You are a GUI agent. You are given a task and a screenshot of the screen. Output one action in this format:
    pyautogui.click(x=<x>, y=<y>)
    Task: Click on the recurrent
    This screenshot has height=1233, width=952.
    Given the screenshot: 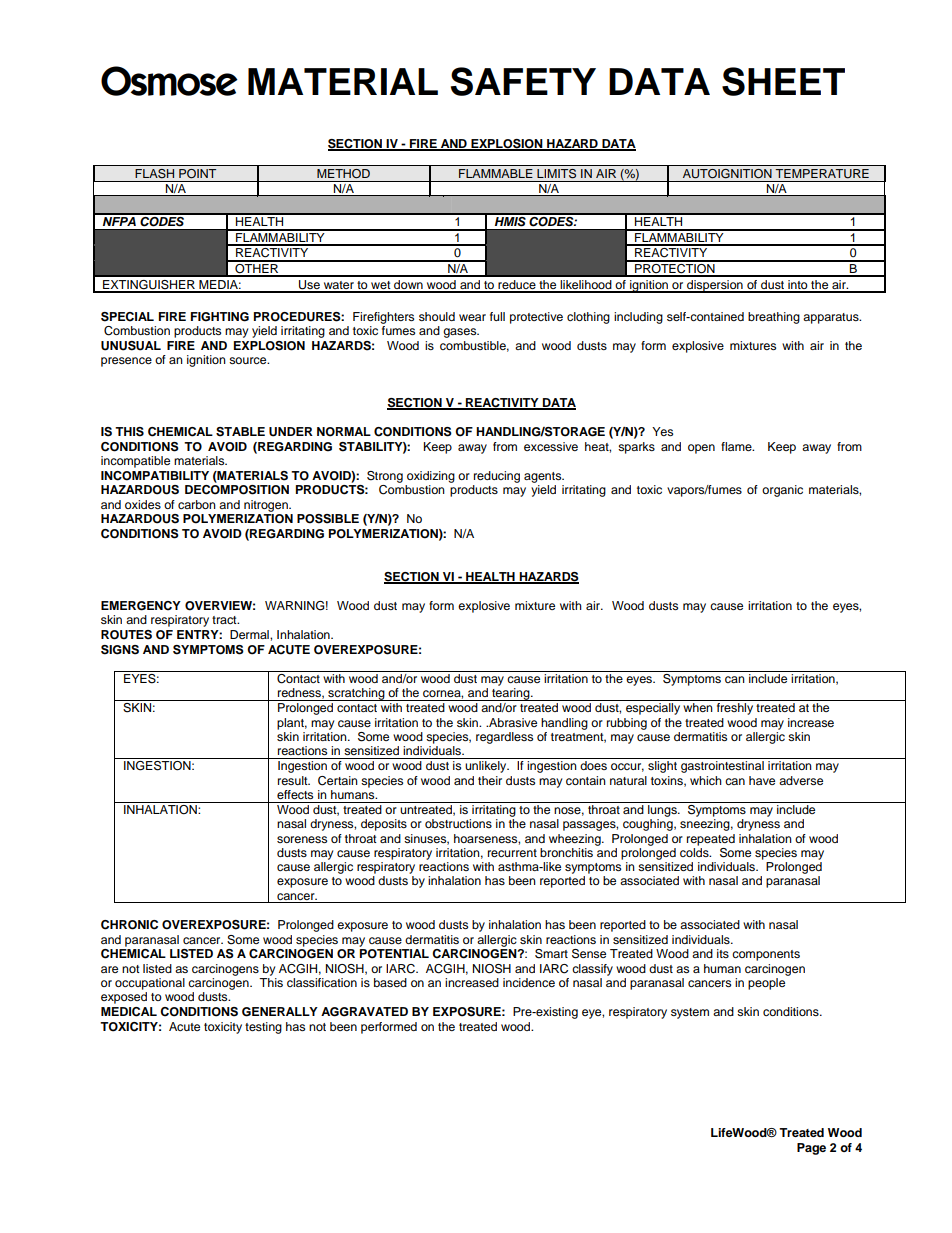 What is the action you would take?
    pyautogui.click(x=512, y=853)
